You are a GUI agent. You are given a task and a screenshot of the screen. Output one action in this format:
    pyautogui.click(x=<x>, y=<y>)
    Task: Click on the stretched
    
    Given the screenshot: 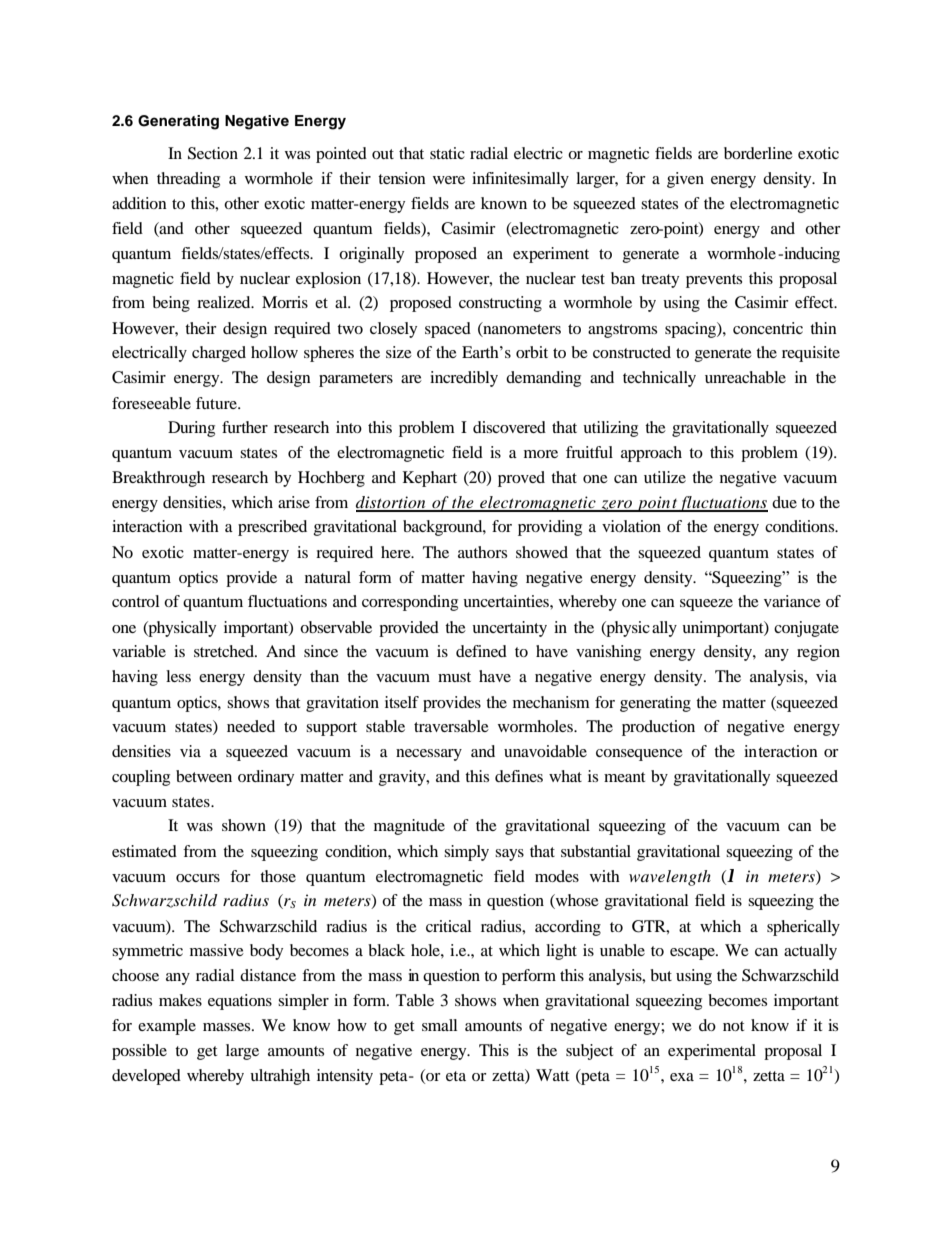 What is the action you would take?
    pyautogui.click(x=225, y=651)
